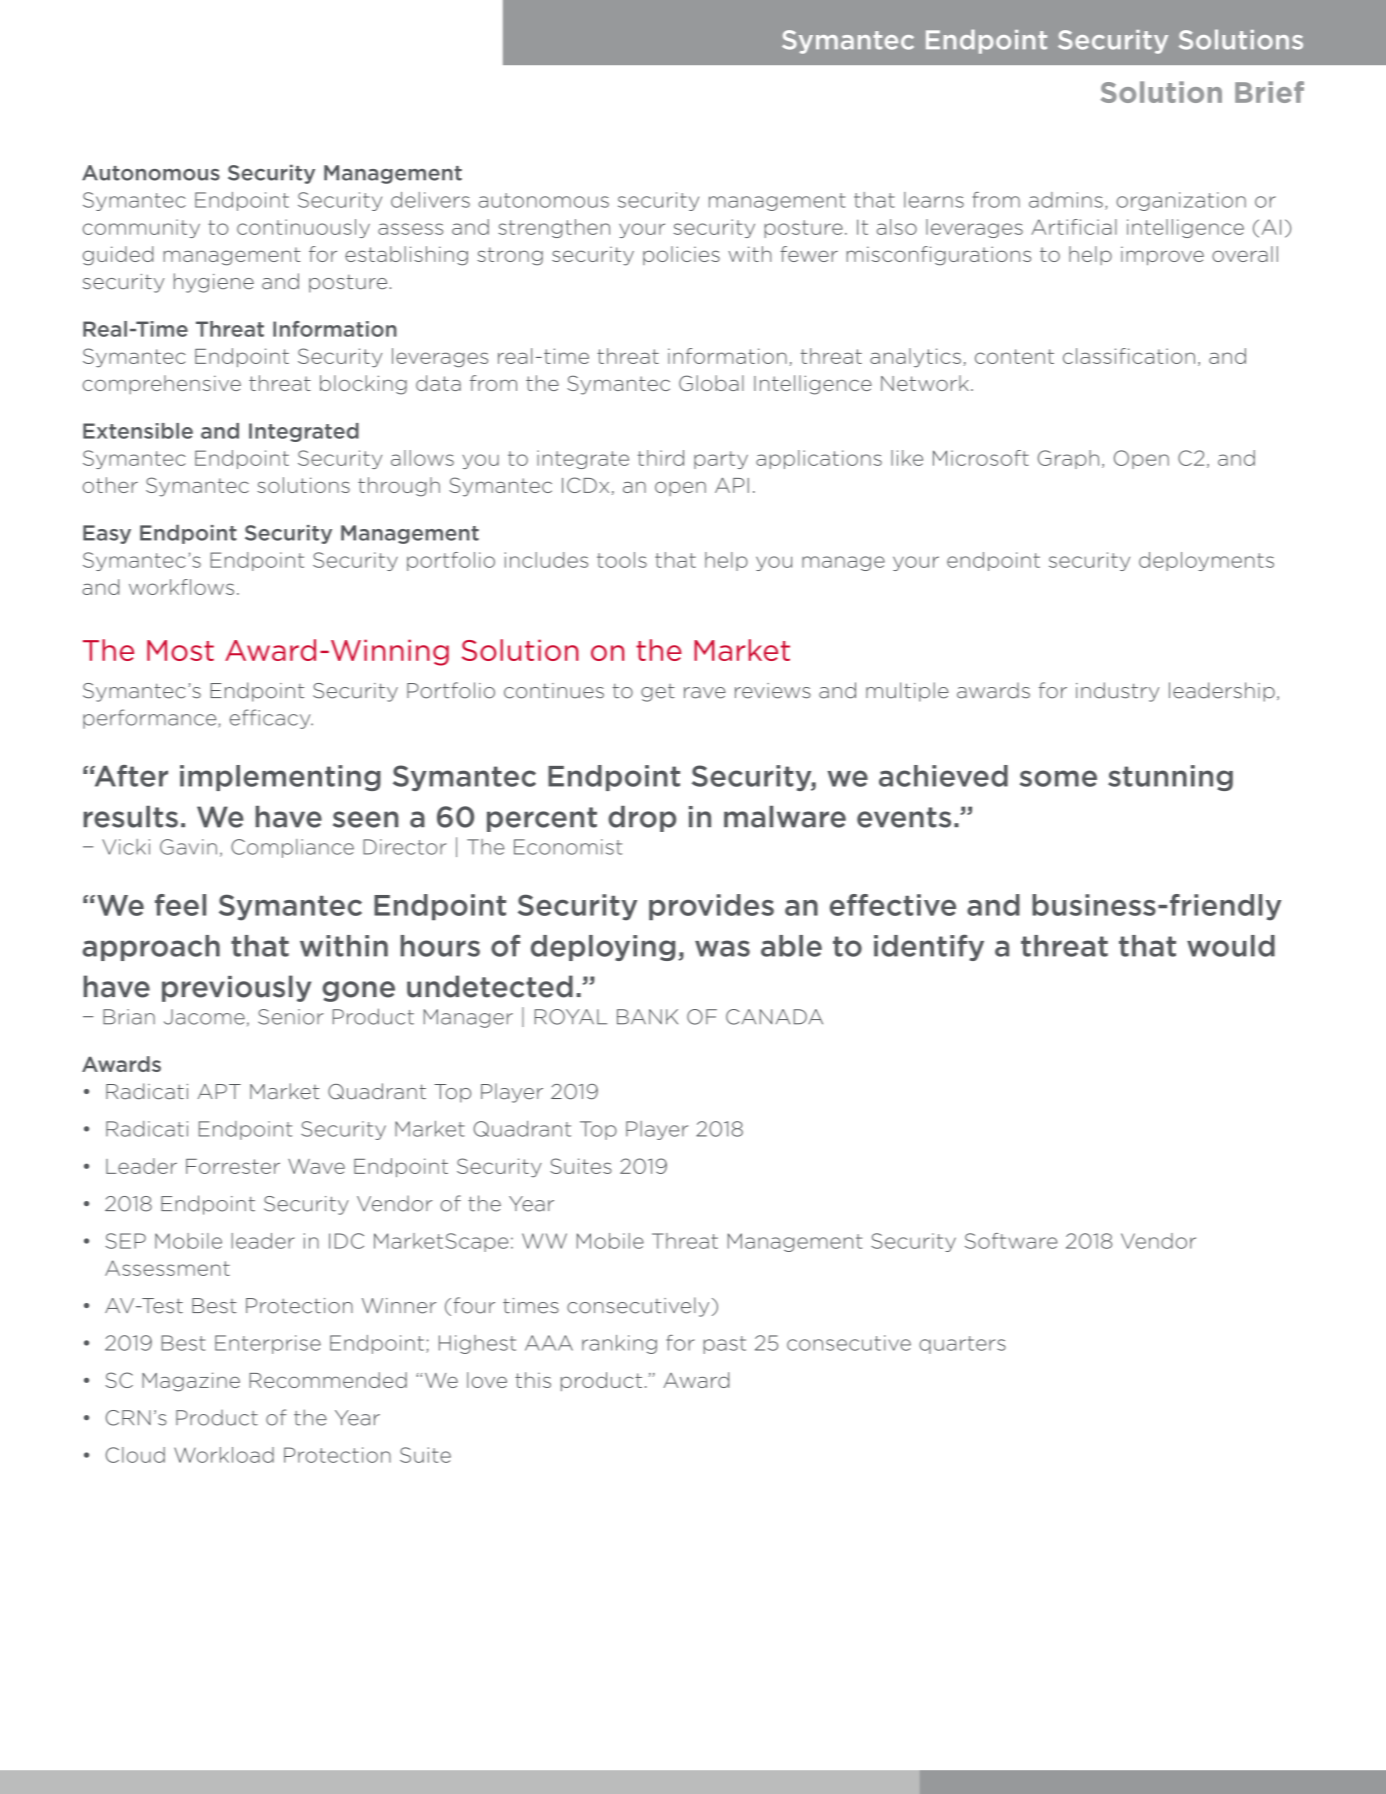  Describe the element at coordinates (642, 819) in the page. I see `drop` at that location.
